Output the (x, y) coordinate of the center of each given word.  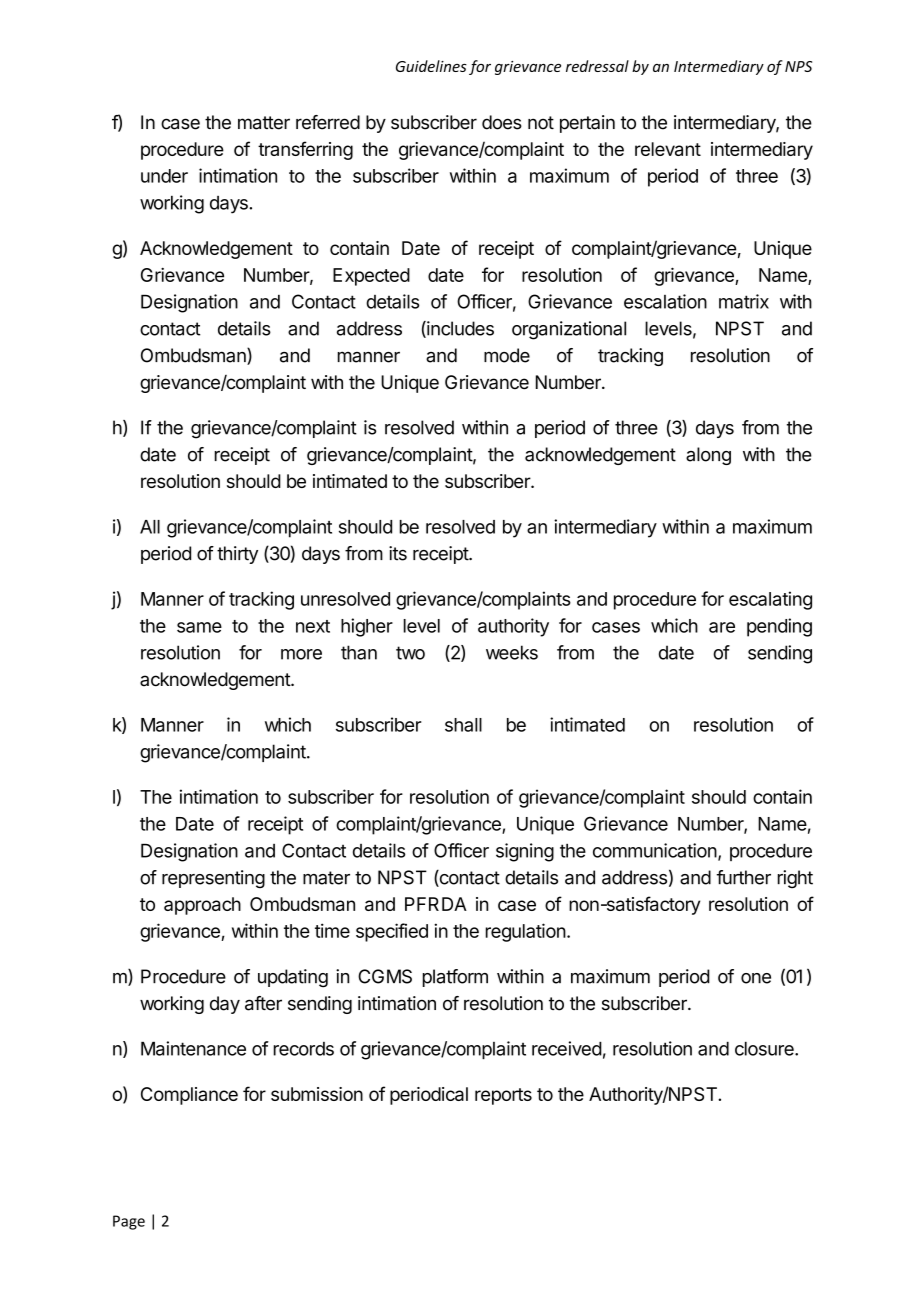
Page (129, 1222)
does (502, 122)
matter (264, 123)
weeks (512, 652)
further (744, 877)
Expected (371, 277)
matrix (744, 301)
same (199, 627)
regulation (526, 932)
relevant (668, 149)
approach (202, 906)
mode (507, 355)
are (722, 627)
